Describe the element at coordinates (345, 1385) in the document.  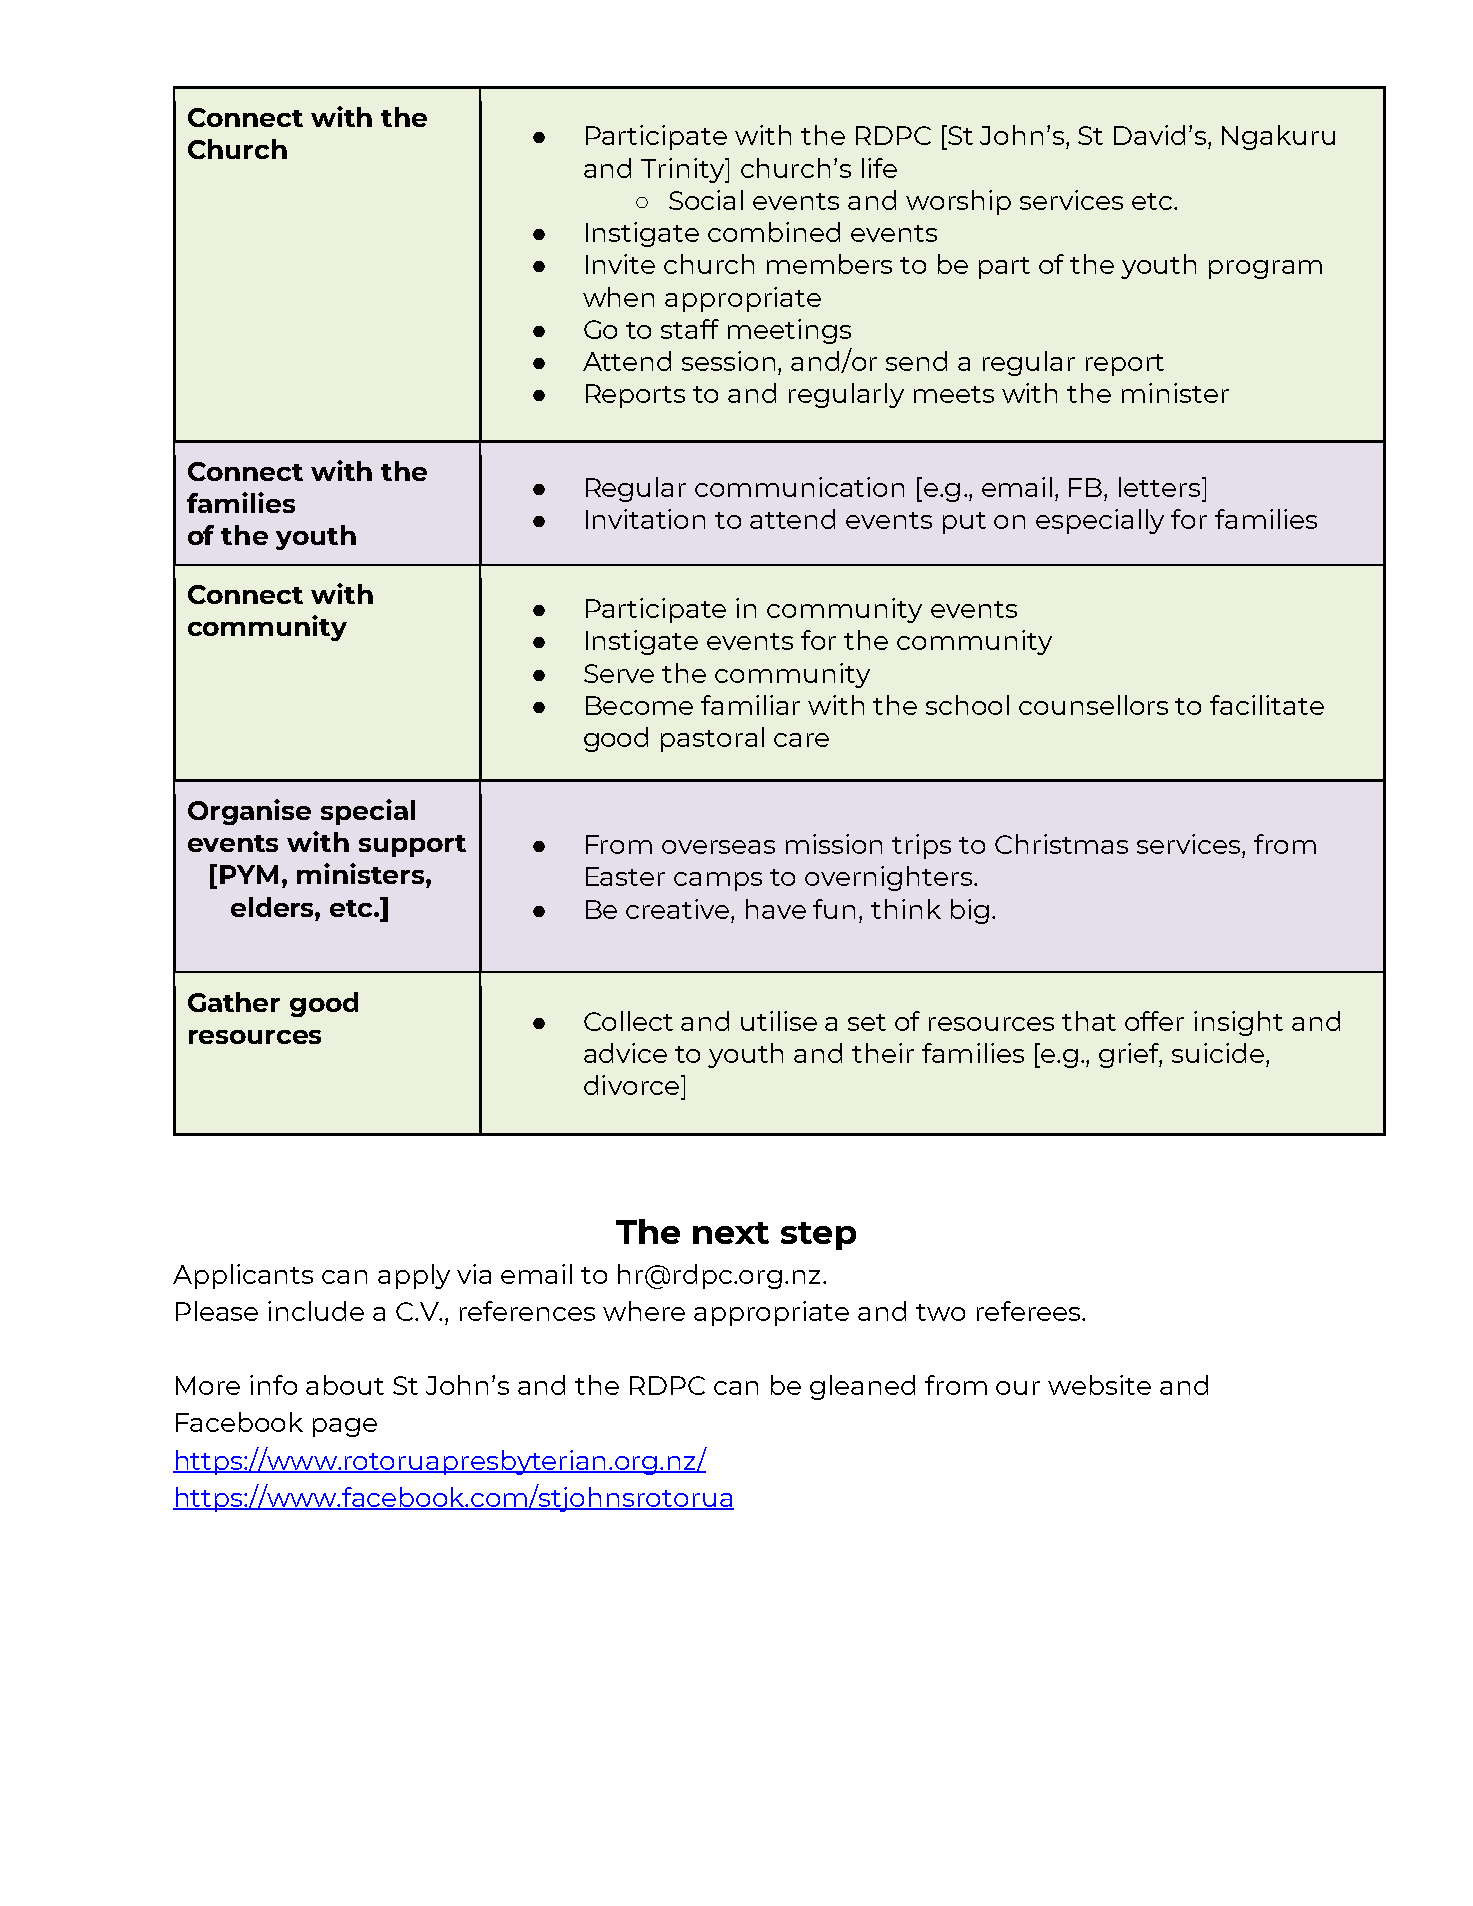
I see `about` at that location.
